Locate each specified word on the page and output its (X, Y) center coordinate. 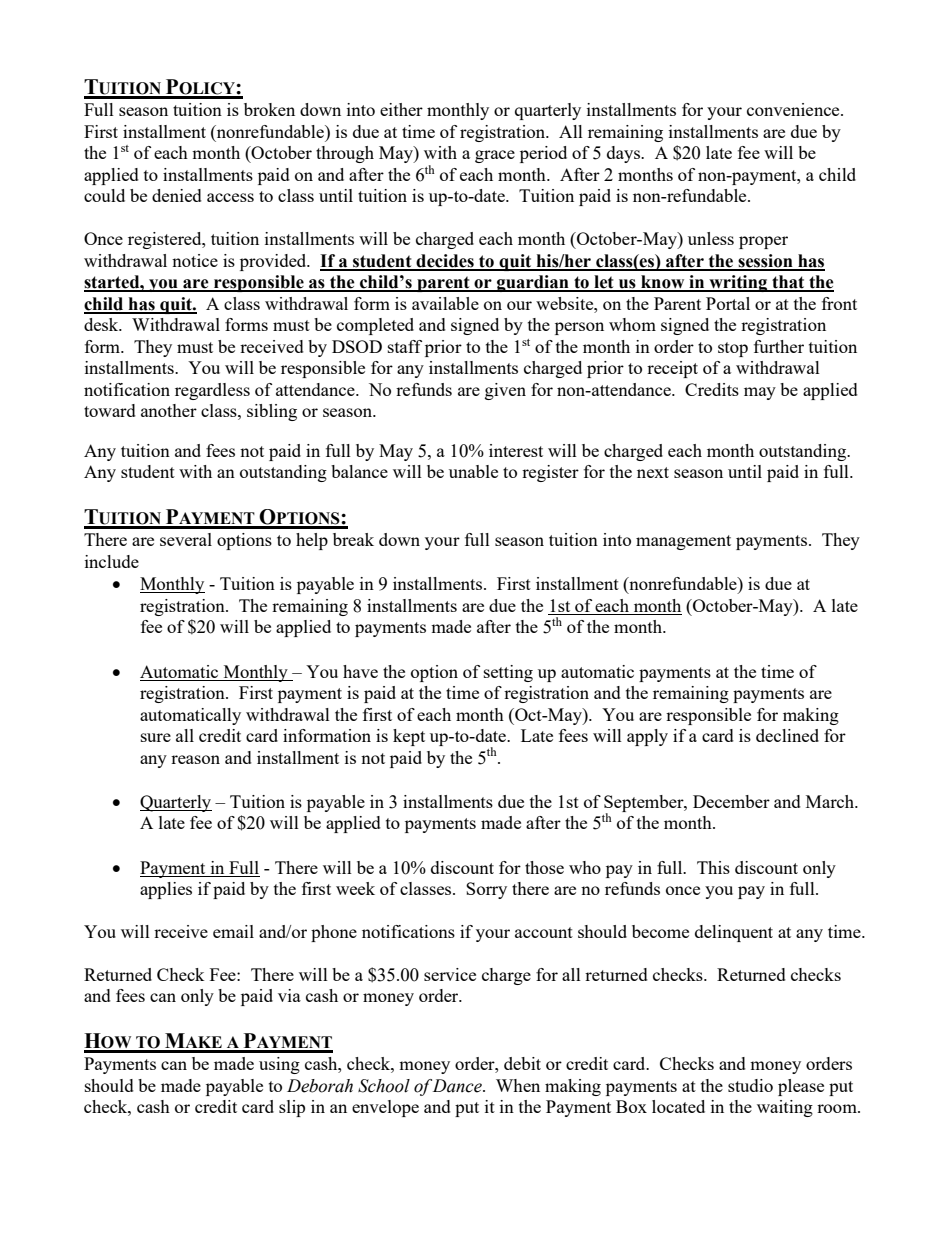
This (713, 867)
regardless (212, 391)
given (505, 391)
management (683, 542)
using (279, 1065)
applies (166, 890)
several (186, 539)
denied (177, 195)
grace (495, 156)
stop (733, 349)
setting (508, 673)
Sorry (486, 890)
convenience (794, 109)
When (518, 1085)
